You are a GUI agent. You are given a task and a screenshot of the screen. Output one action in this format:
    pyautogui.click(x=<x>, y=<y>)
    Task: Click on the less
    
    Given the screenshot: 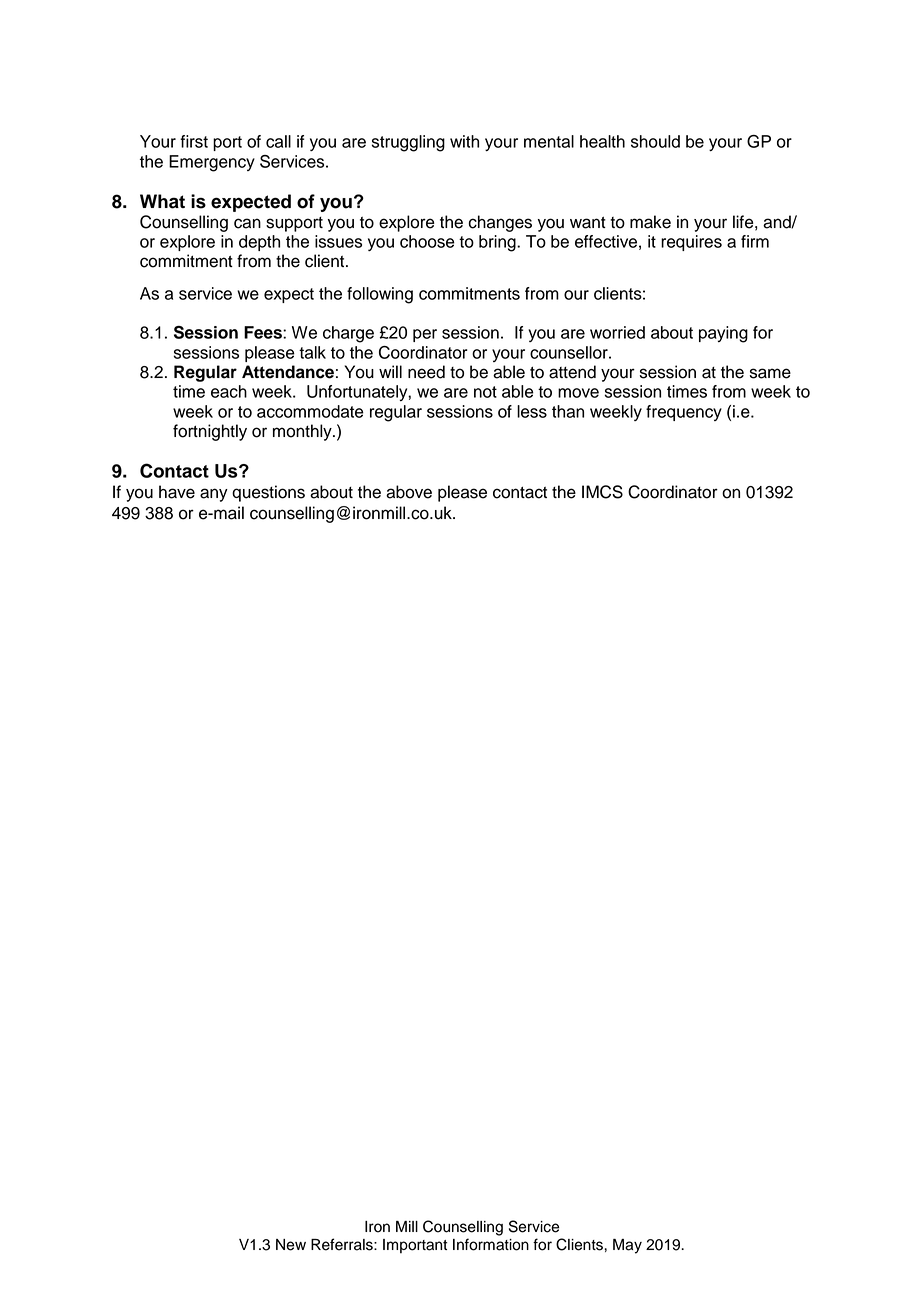 What is the action you would take?
    pyautogui.click(x=532, y=411)
